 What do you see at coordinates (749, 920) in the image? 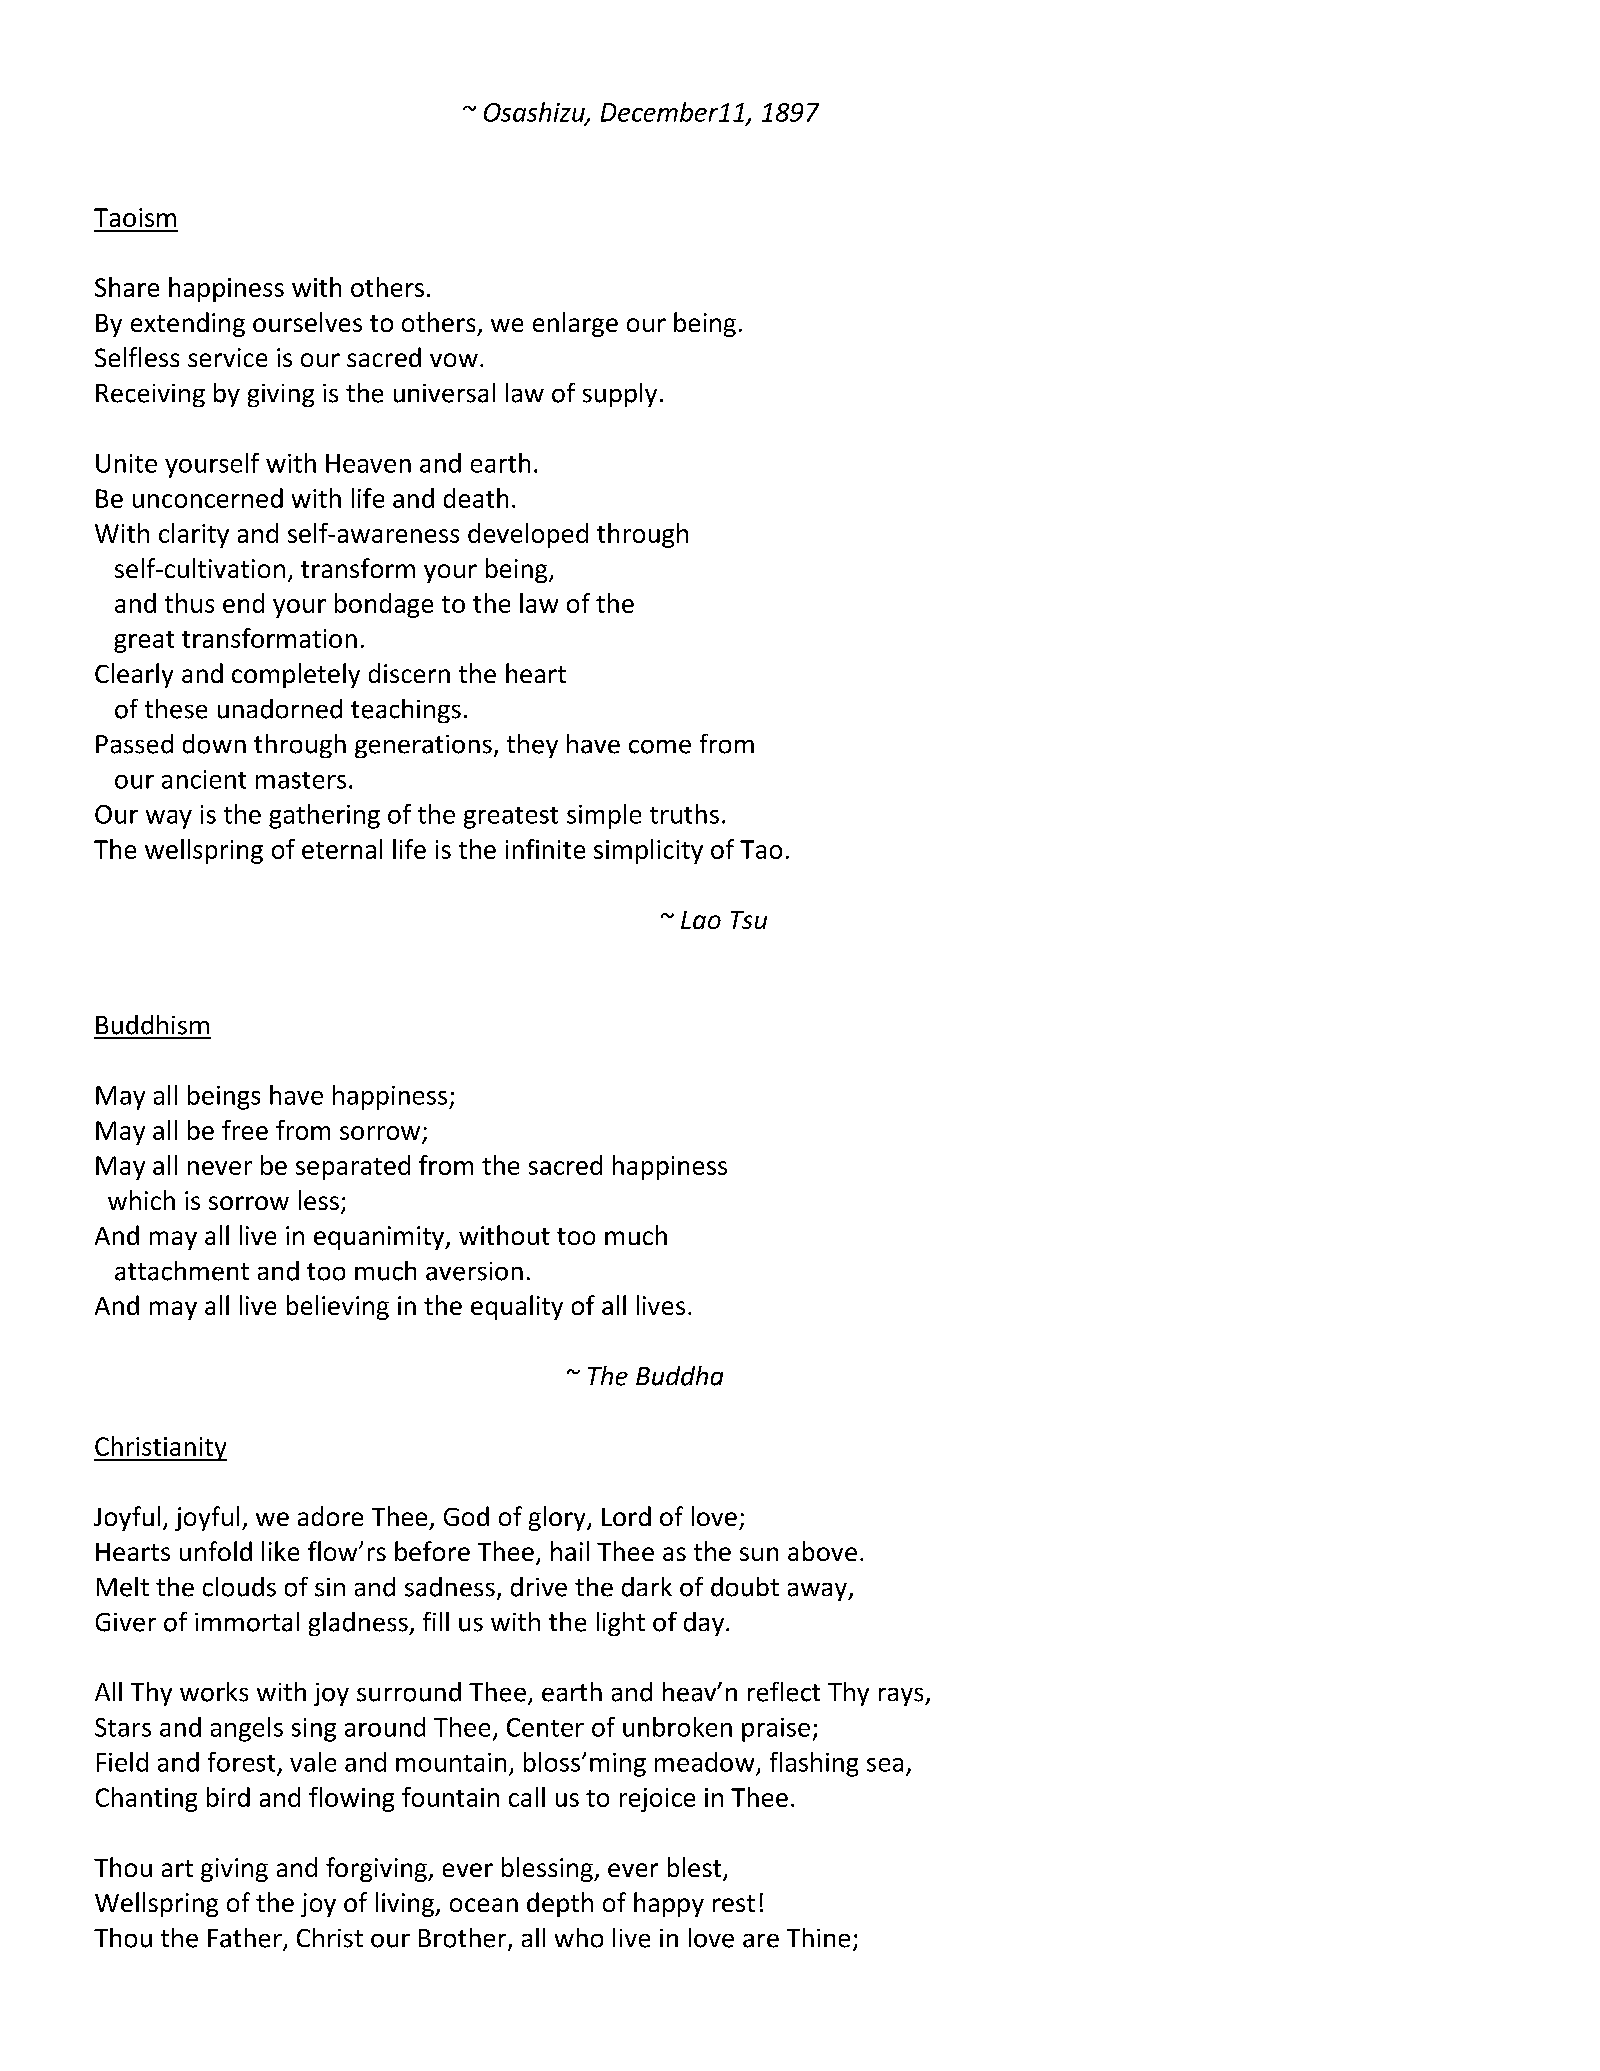
I see `Tsu` at bounding box center [749, 920].
